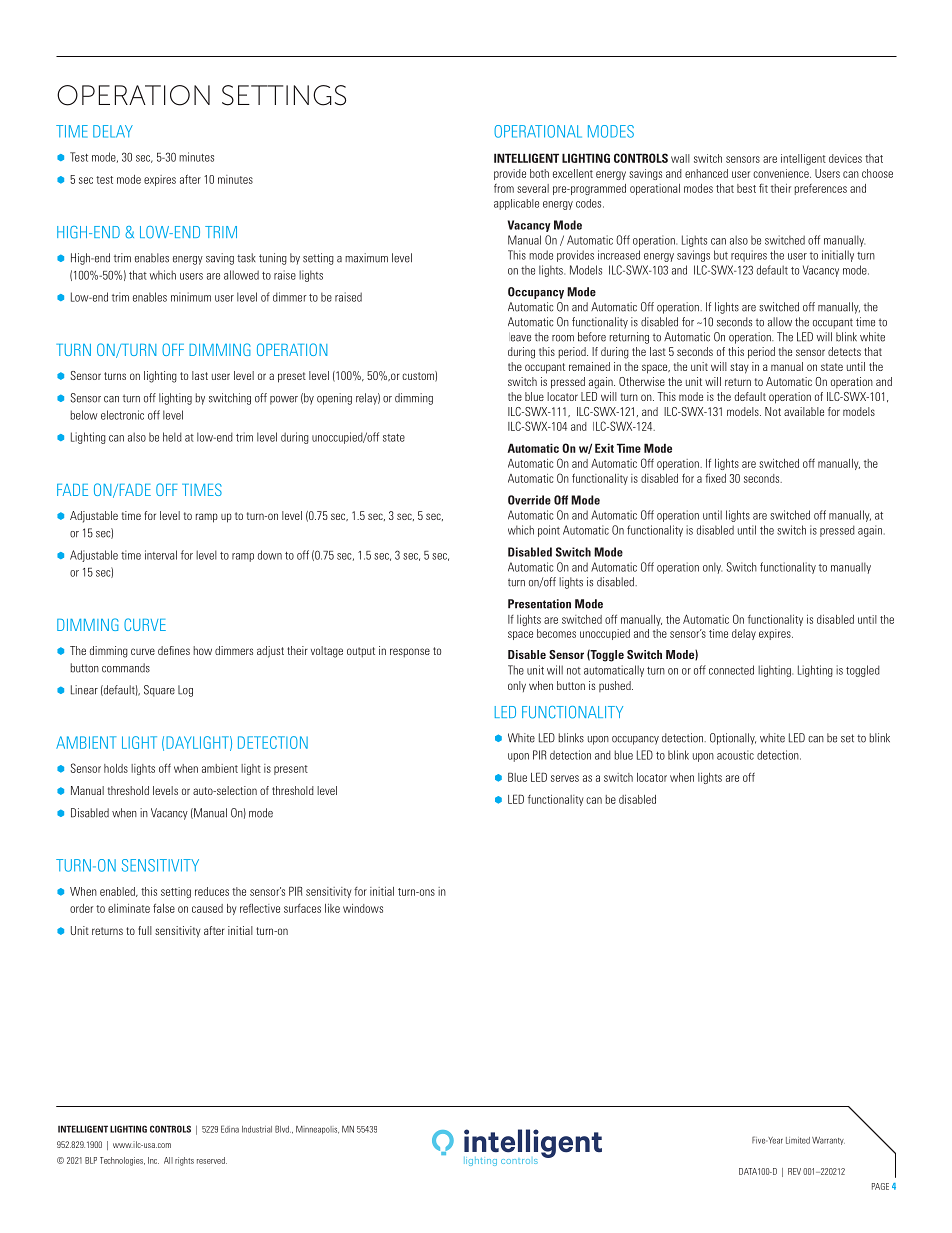 Image resolution: width=952 pixels, height=1233 pixels. I want to click on Square, so click(159, 691).
